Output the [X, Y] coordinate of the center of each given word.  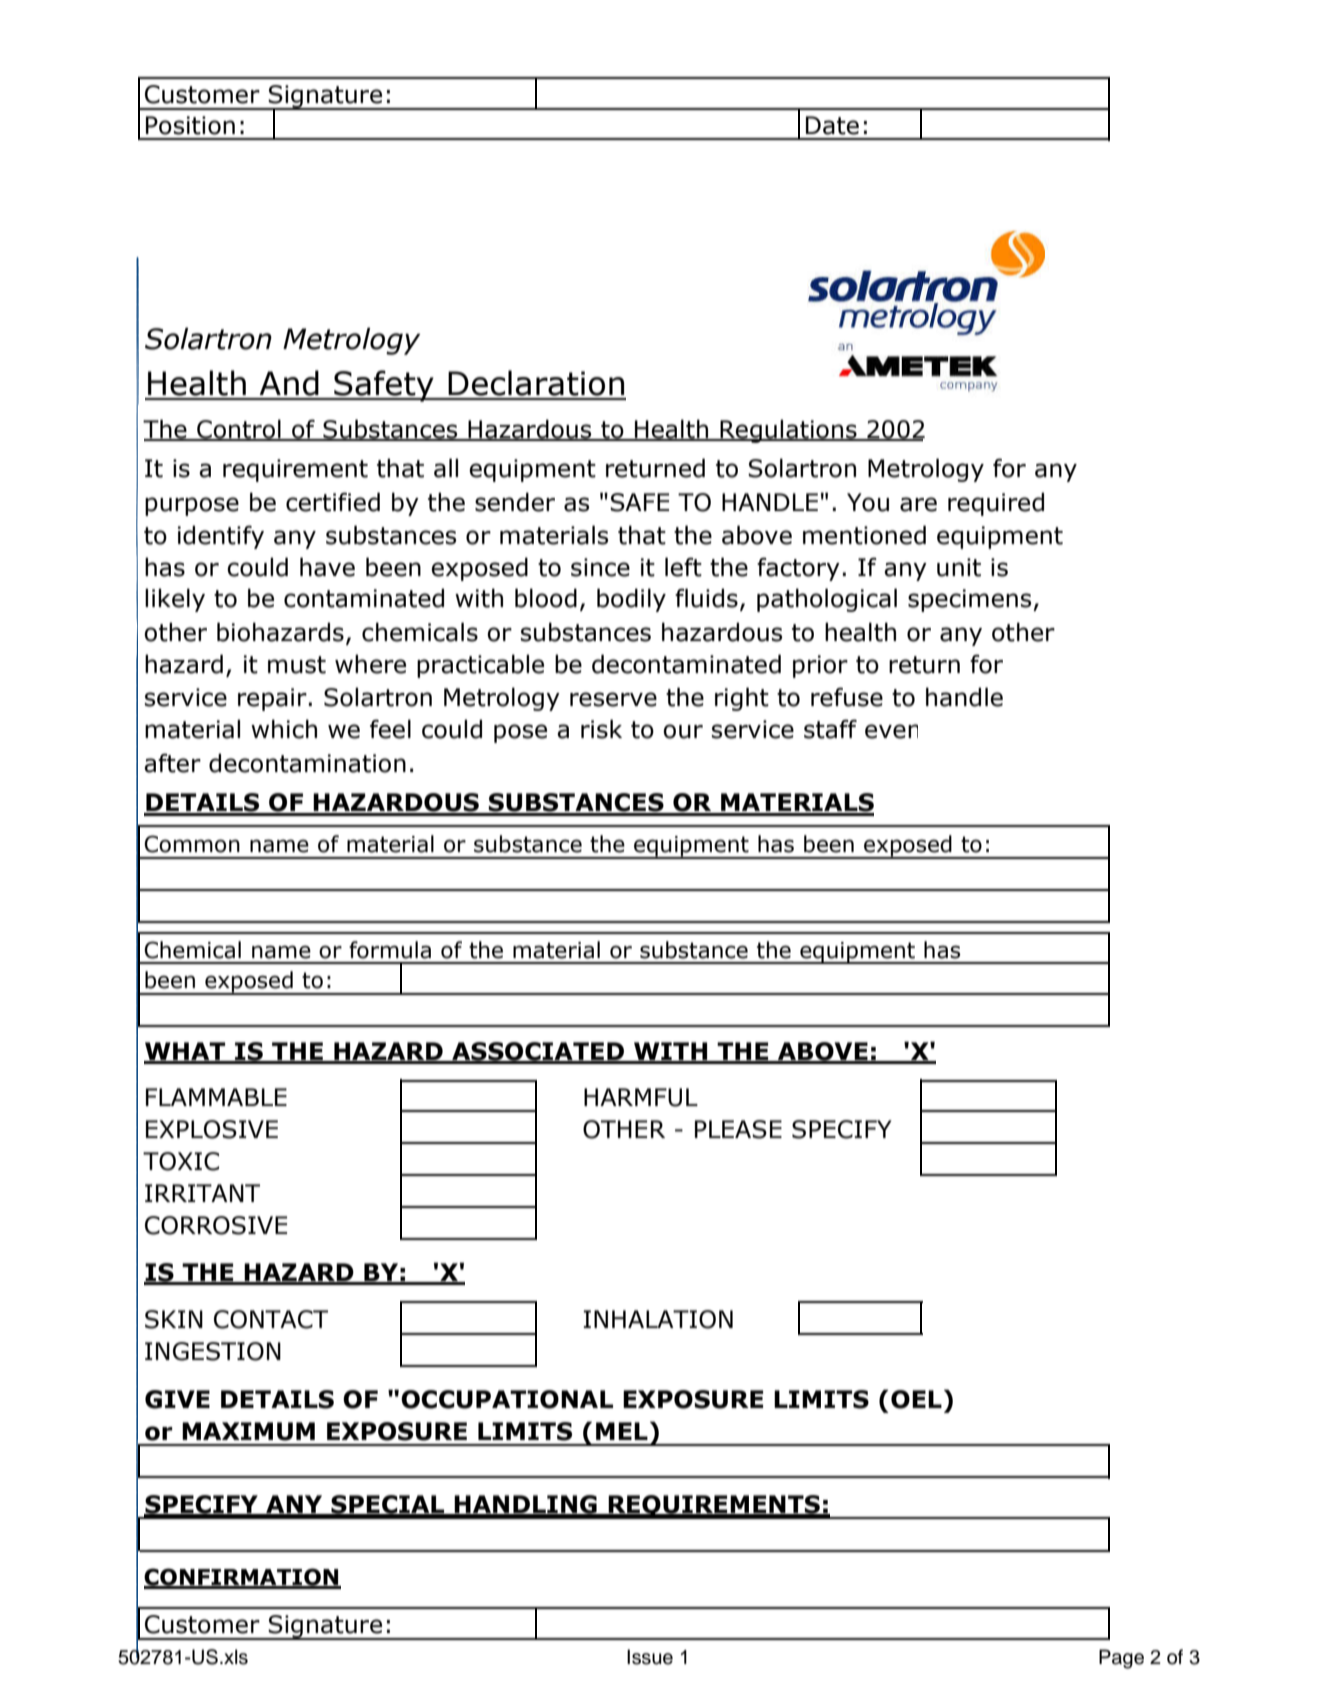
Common [192, 844]
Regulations [788, 431]
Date [832, 125]
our [683, 731]
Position [190, 125]
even [891, 731]
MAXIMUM [248, 1431]
